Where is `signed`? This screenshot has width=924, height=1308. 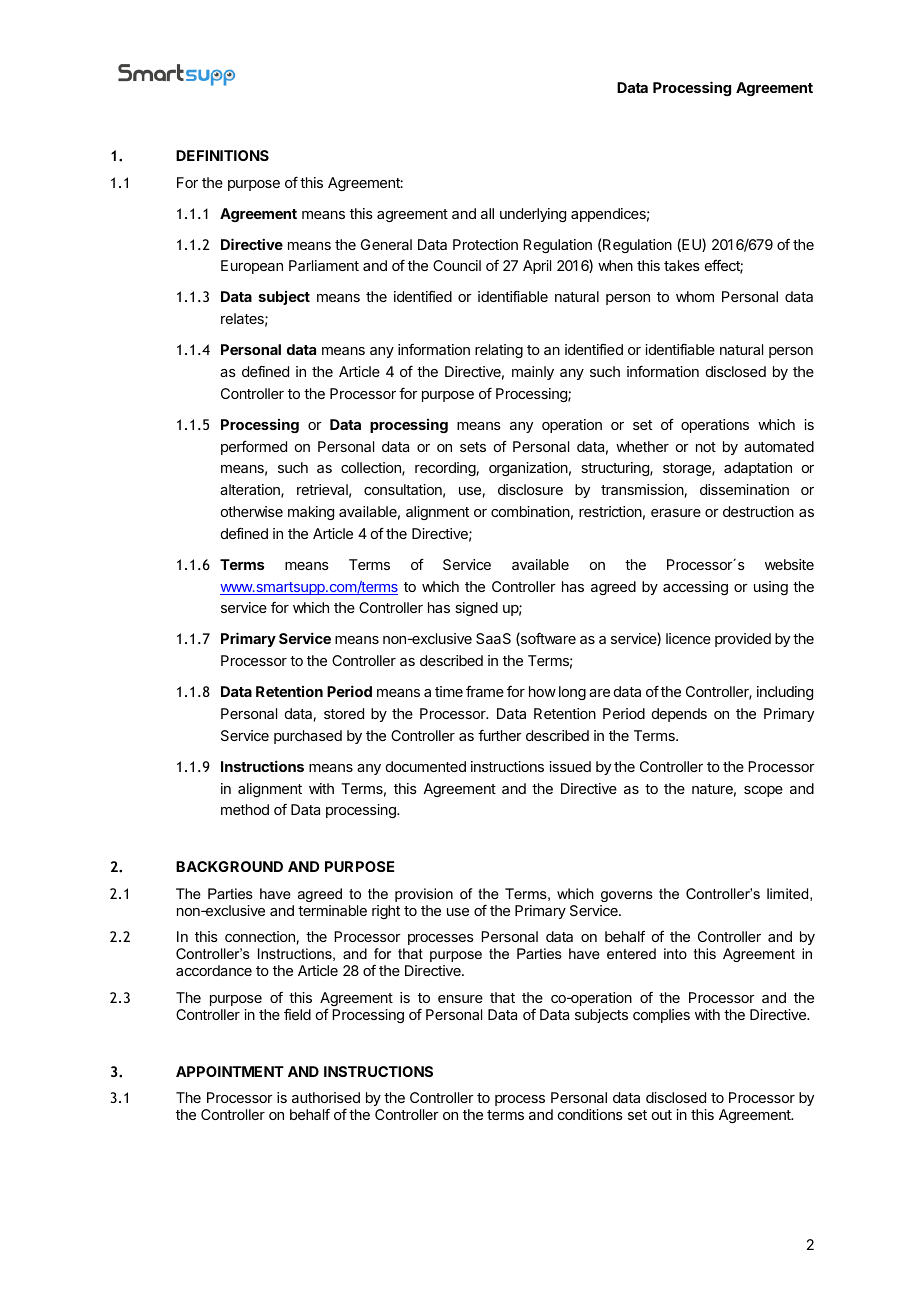 signed is located at coordinates (476, 609).
